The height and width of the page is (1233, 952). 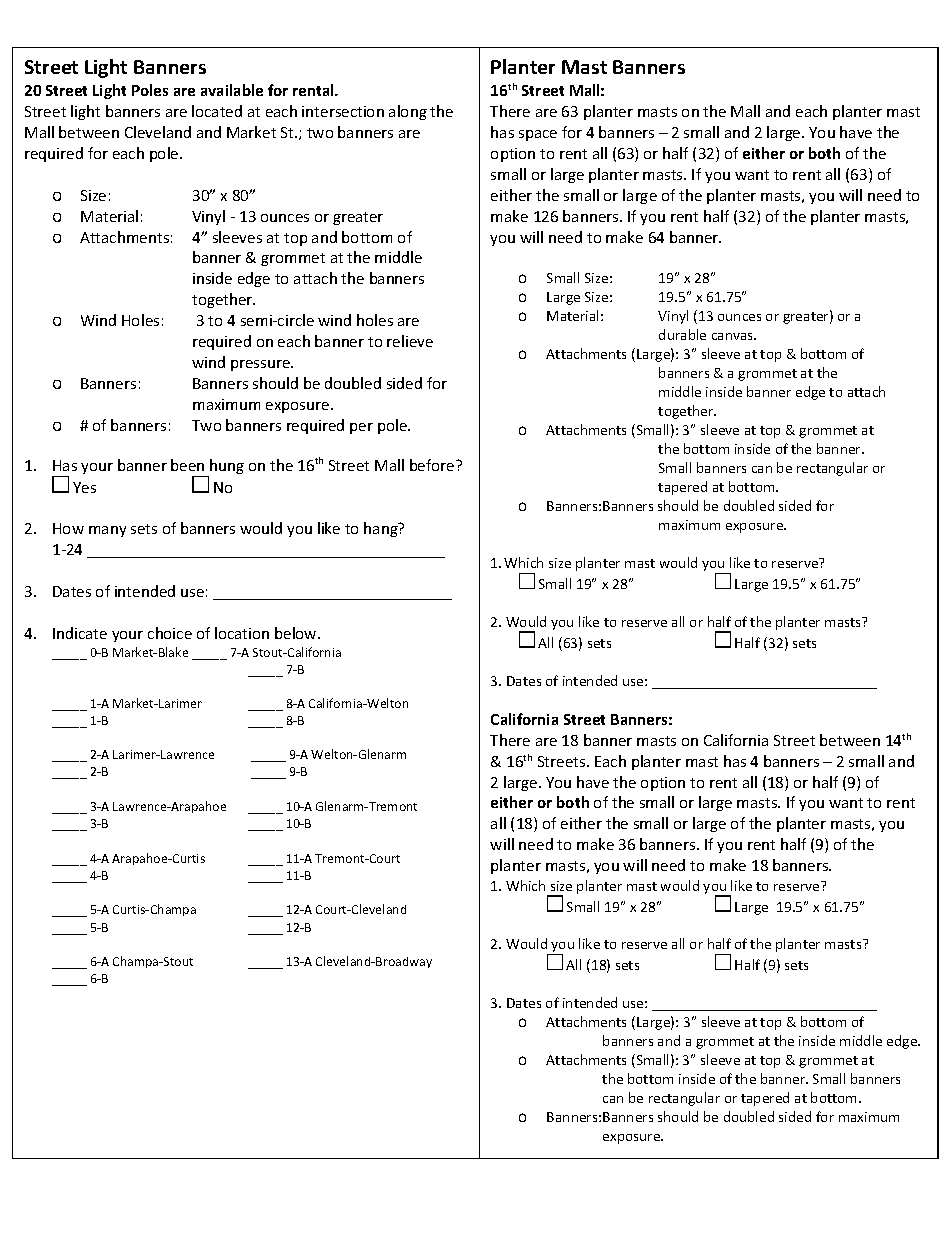 I want to click on located, so click(x=217, y=111).
